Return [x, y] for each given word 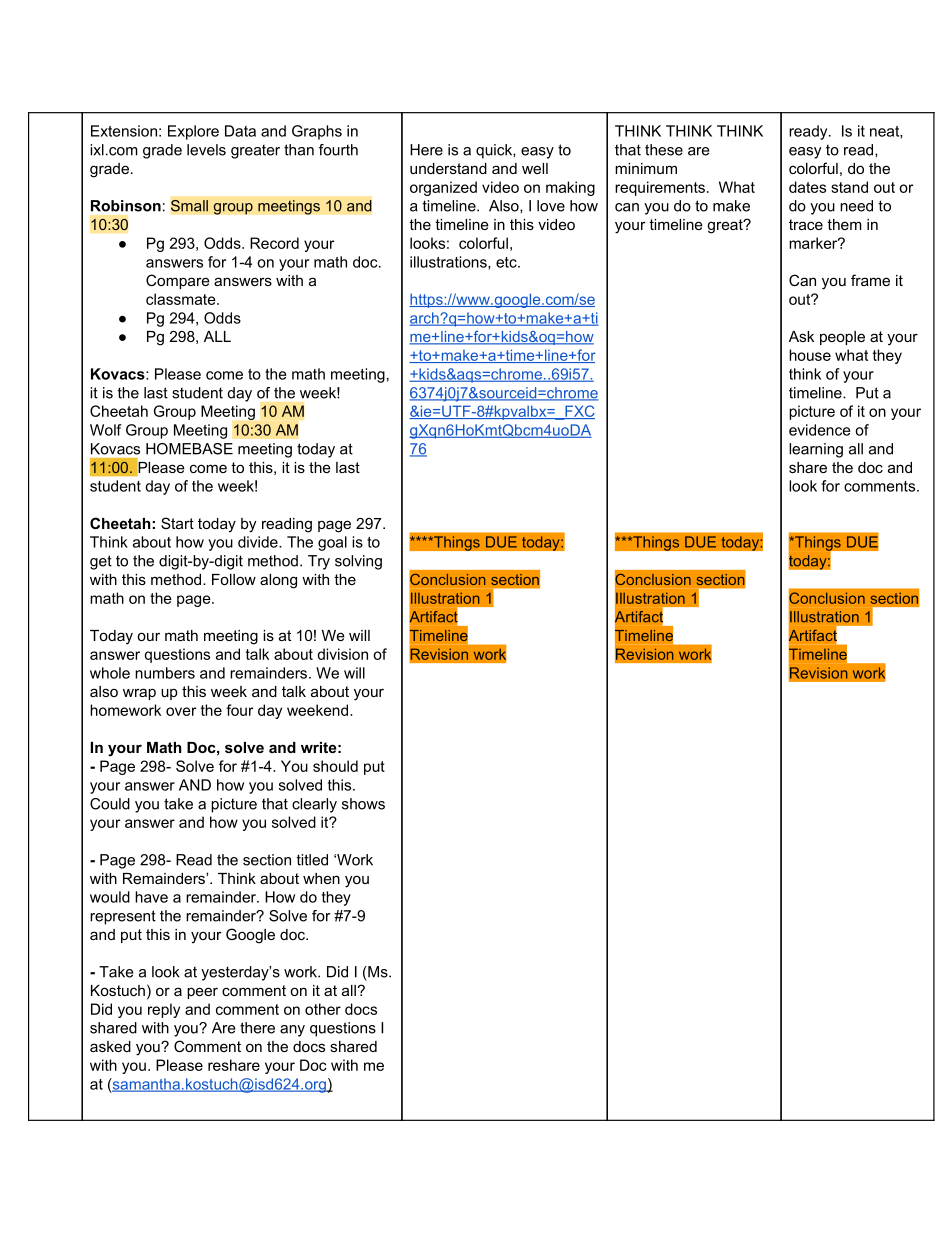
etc [507, 262]
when [321, 878]
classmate [182, 299]
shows [363, 804]
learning [816, 450]
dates [807, 187]
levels [206, 150]
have [151, 897]
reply [164, 1010]
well [535, 168]
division [342, 654]
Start [177, 523]
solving [358, 562]
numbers [165, 673]
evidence [820, 430]
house [810, 355]
